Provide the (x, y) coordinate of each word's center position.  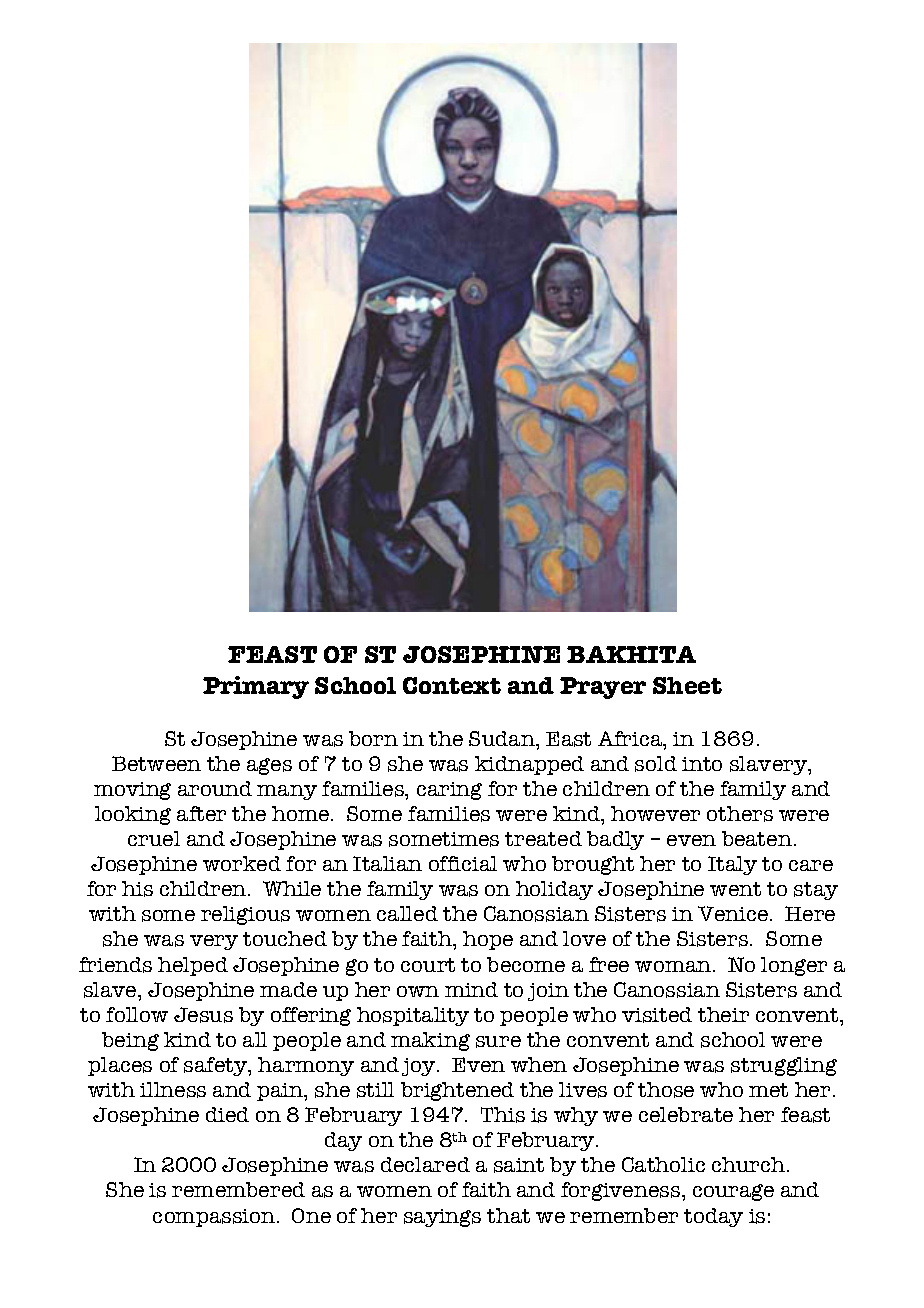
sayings (442, 1218)
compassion (215, 1218)
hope (488, 940)
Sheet (687, 685)
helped (193, 966)
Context (452, 685)
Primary (256, 687)
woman (674, 966)
